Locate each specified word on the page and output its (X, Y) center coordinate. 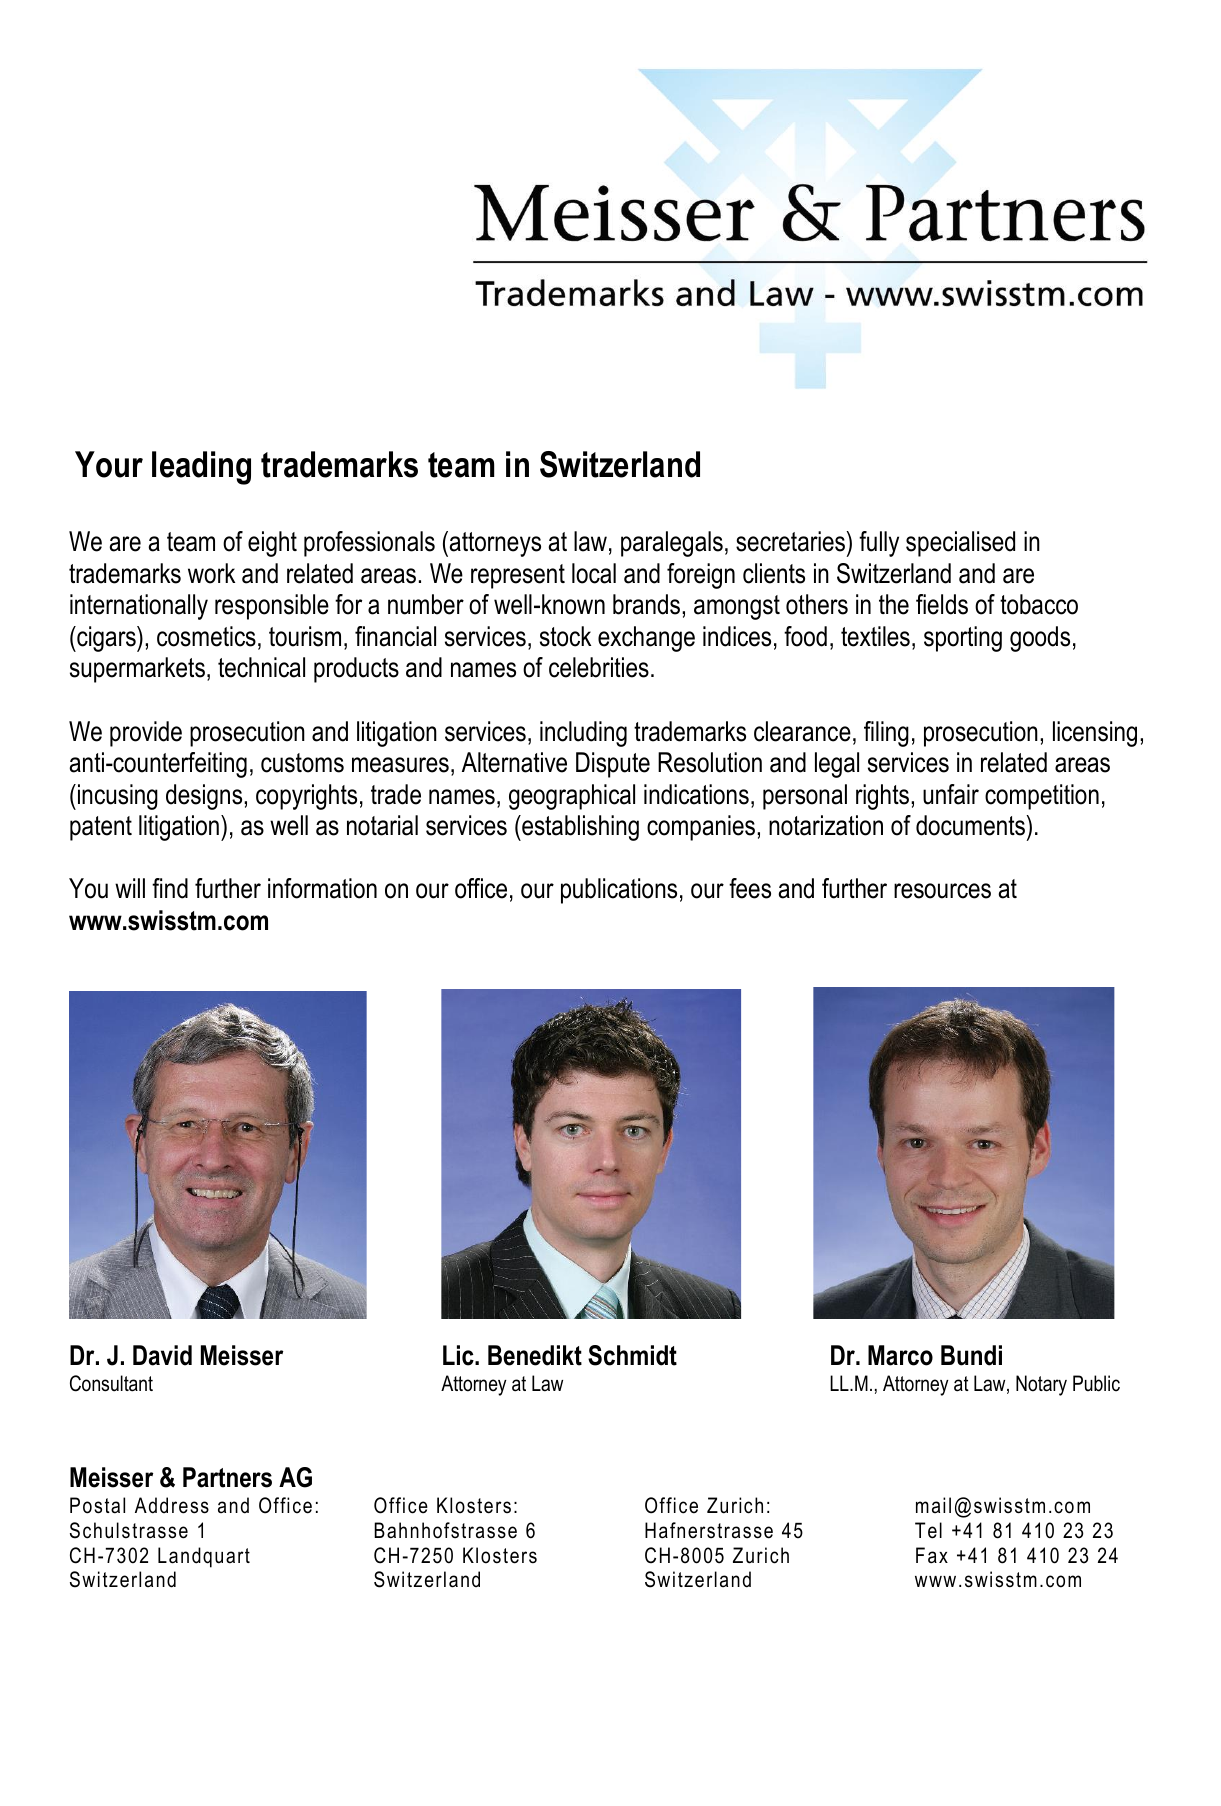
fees (750, 888)
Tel (928, 1530)
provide (146, 734)
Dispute (613, 765)
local (594, 573)
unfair (951, 794)
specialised (960, 544)
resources (942, 891)
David (162, 1355)
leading (201, 468)
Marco (900, 1355)
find (170, 888)
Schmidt (632, 1355)
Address (172, 1505)
